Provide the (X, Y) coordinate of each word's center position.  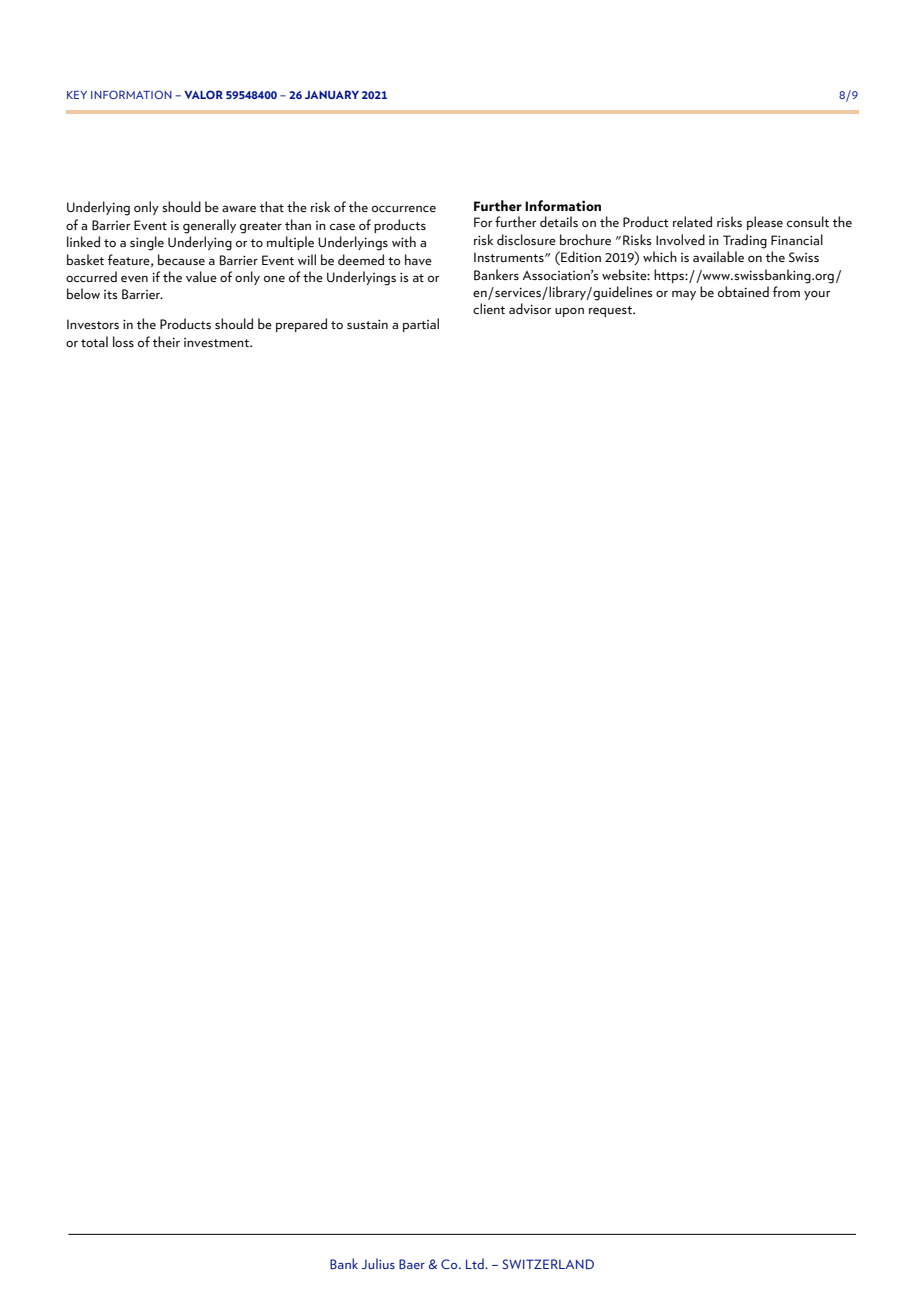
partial (421, 325)
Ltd (476, 1263)
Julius (378, 1263)
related (692, 221)
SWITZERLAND (548, 1264)
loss (123, 341)
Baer (412, 1264)
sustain (367, 324)
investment (217, 342)
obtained (743, 291)
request (611, 311)
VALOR (203, 94)
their (166, 341)
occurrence (404, 208)
